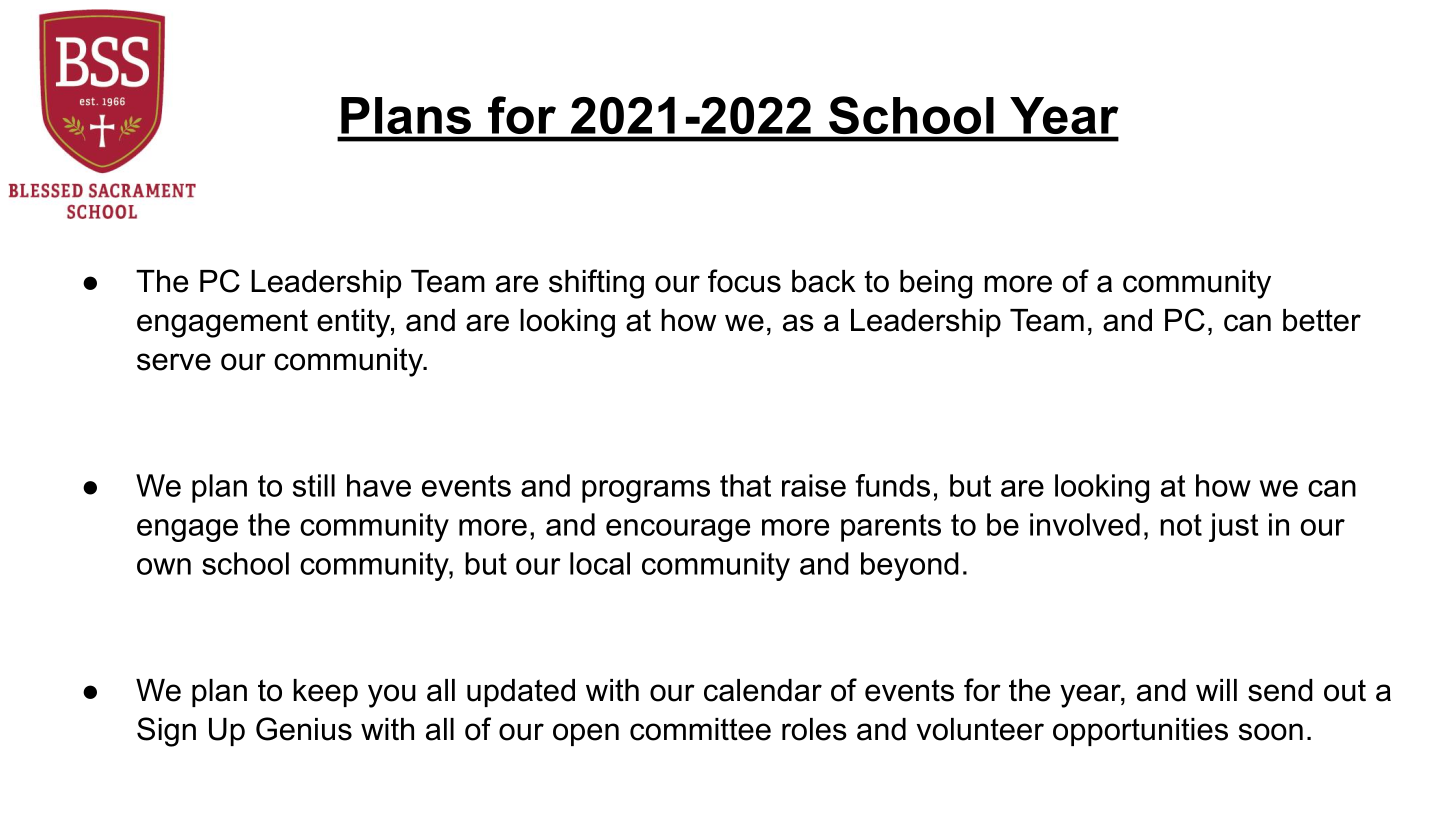 The image size is (1456, 819). Describe the element at coordinates (1322, 320) in the page. I see `better` at that location.
